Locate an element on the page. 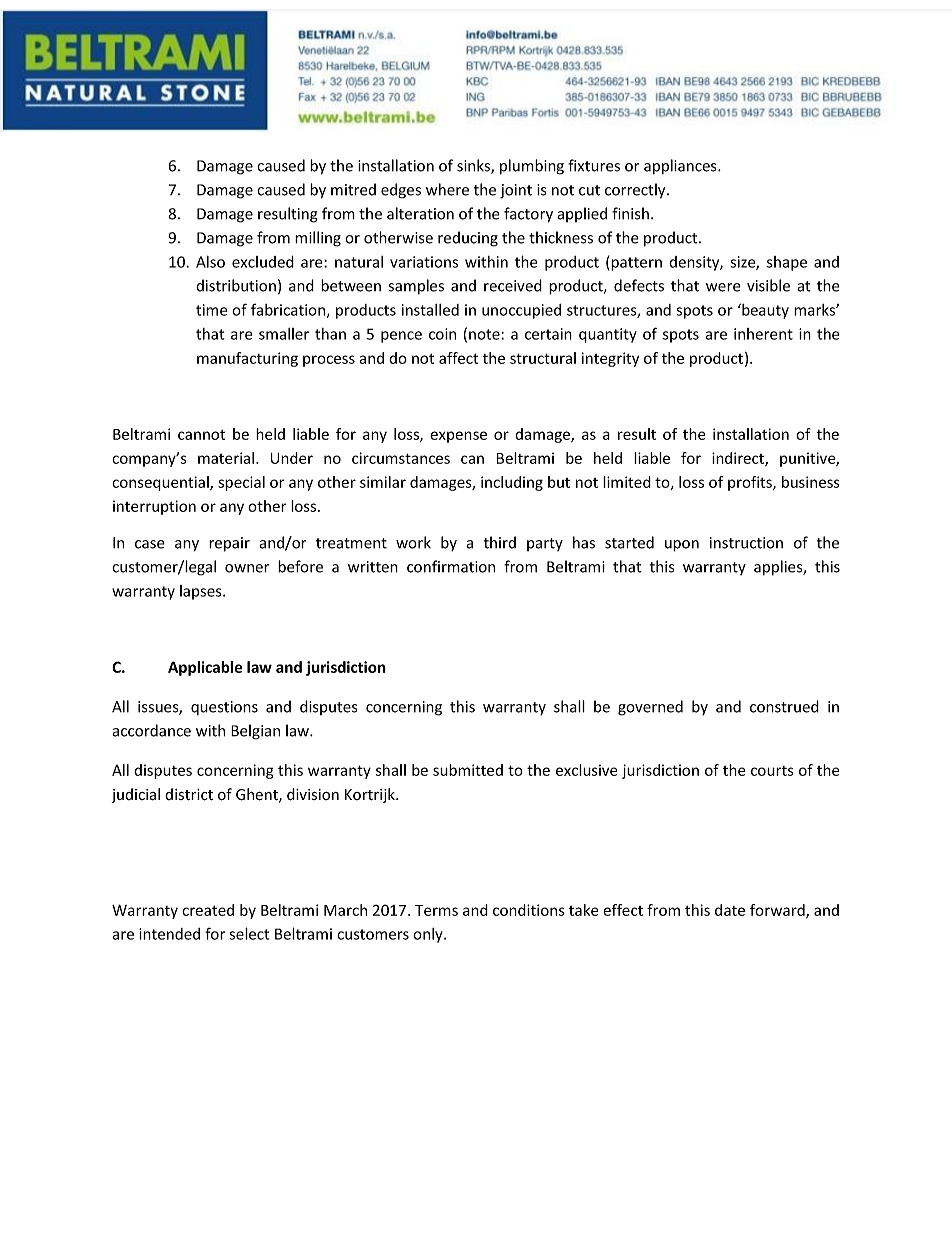 Image resolution: width=952 pixels, height=1233 pixels. cannot is located at coordinates (201, 434).
